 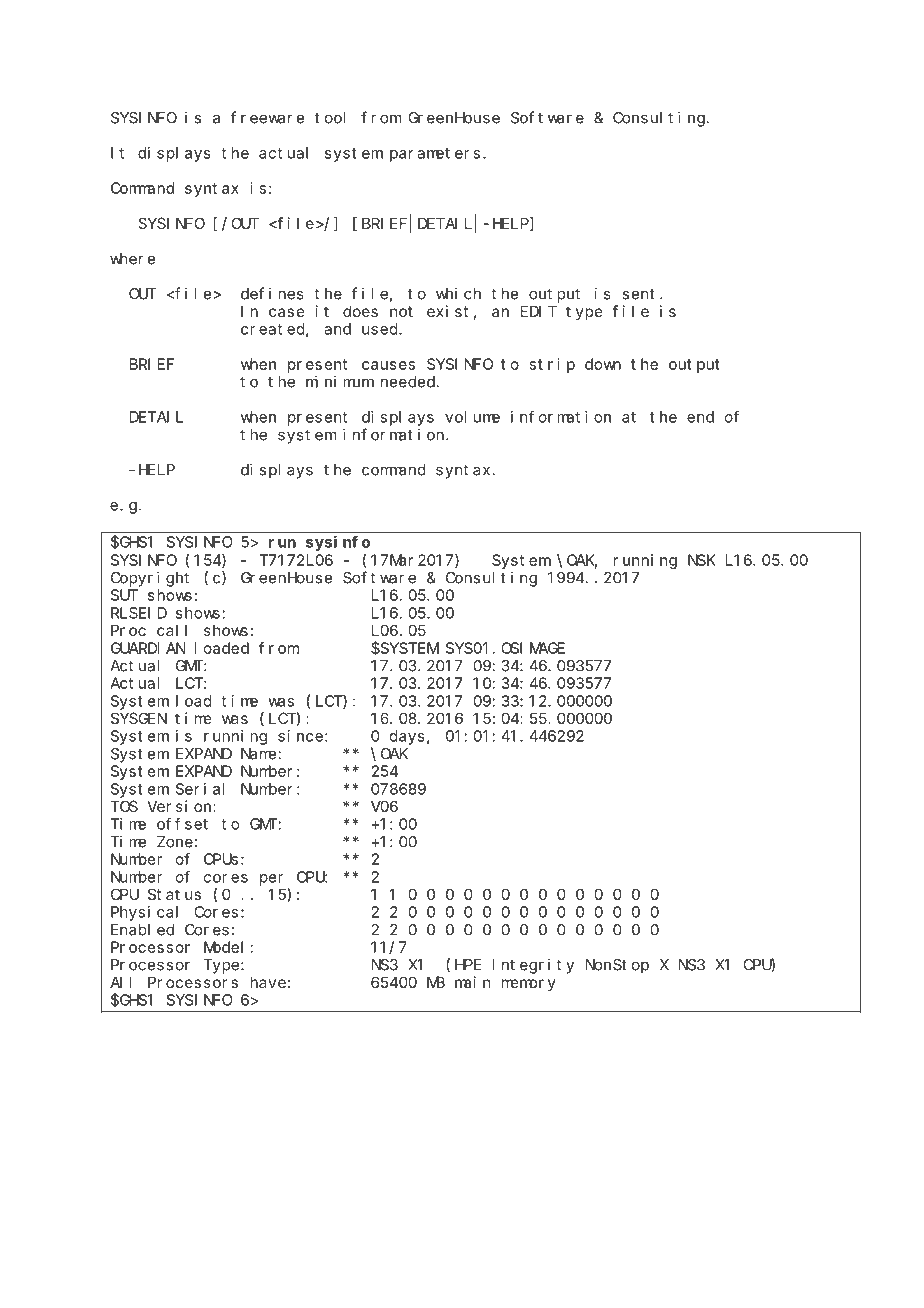 What do you see at coordinates (407, 737) in the document?
I see `days` at bounding box center [407, 737].
